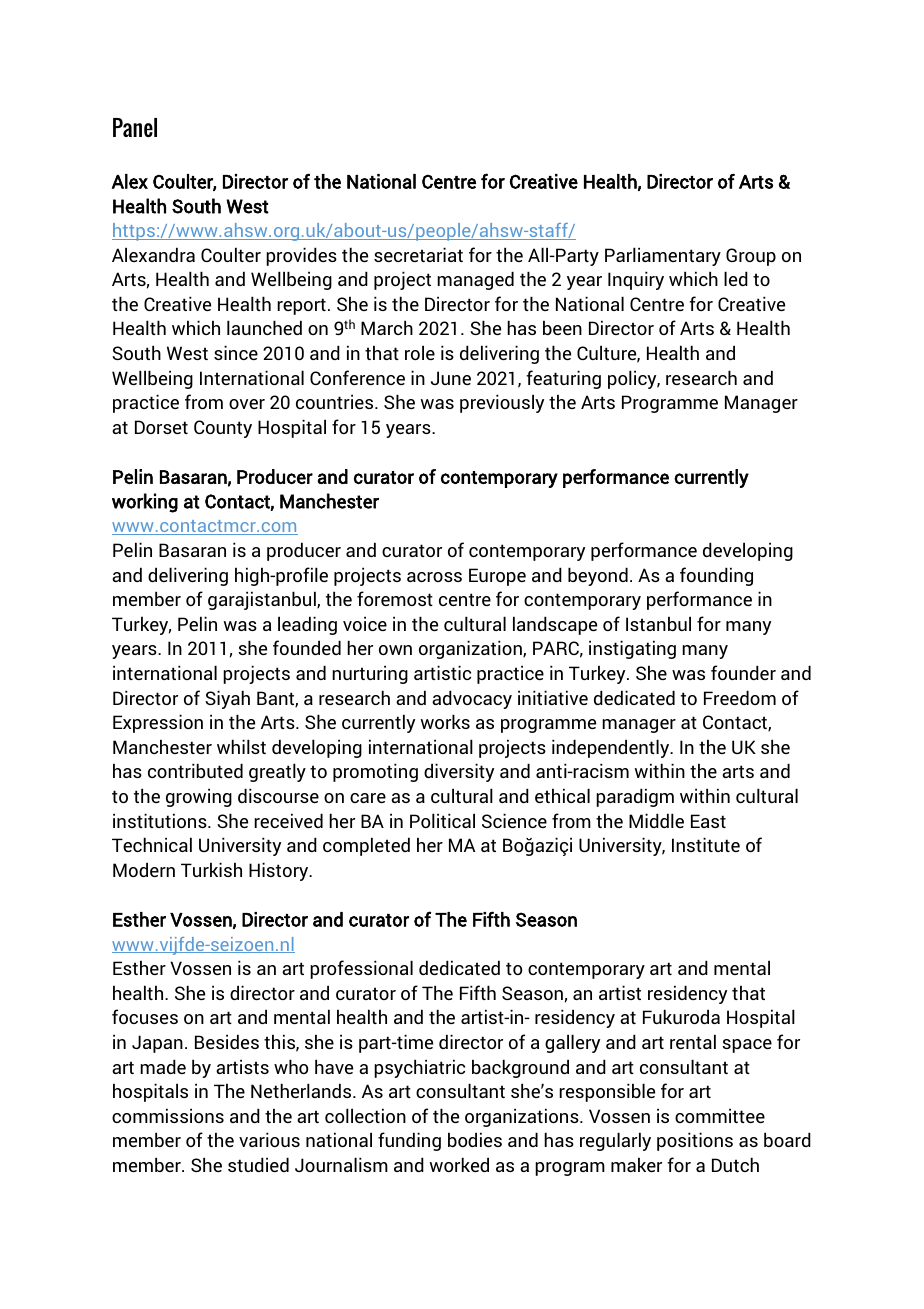 The width and height of the image is (924, 1309). What do you see at coordinates (751, 257) in the image?
I see `Group` at bounding box center [751, 257].
